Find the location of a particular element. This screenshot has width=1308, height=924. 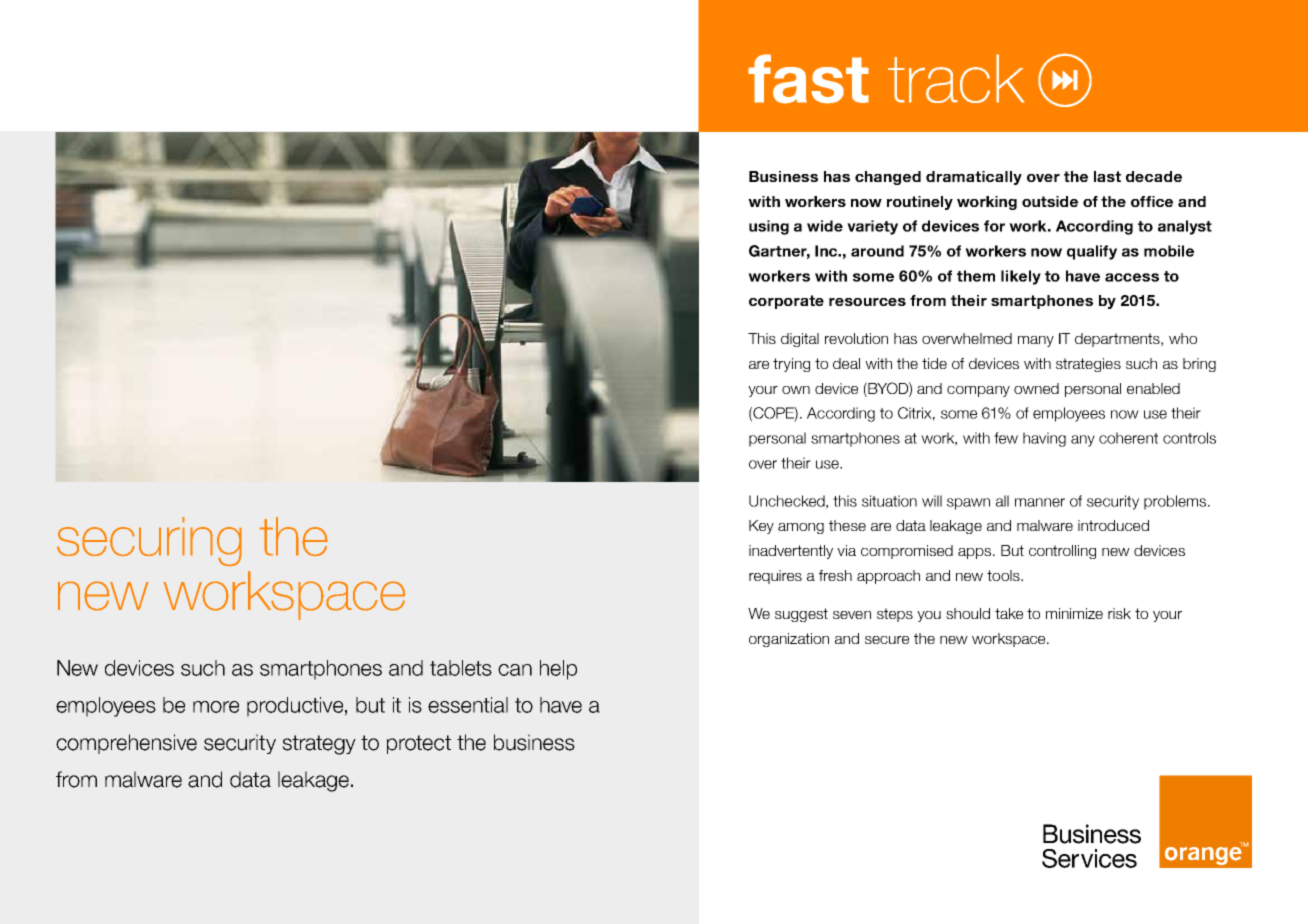

essential is located at coordinates (468, 705).
